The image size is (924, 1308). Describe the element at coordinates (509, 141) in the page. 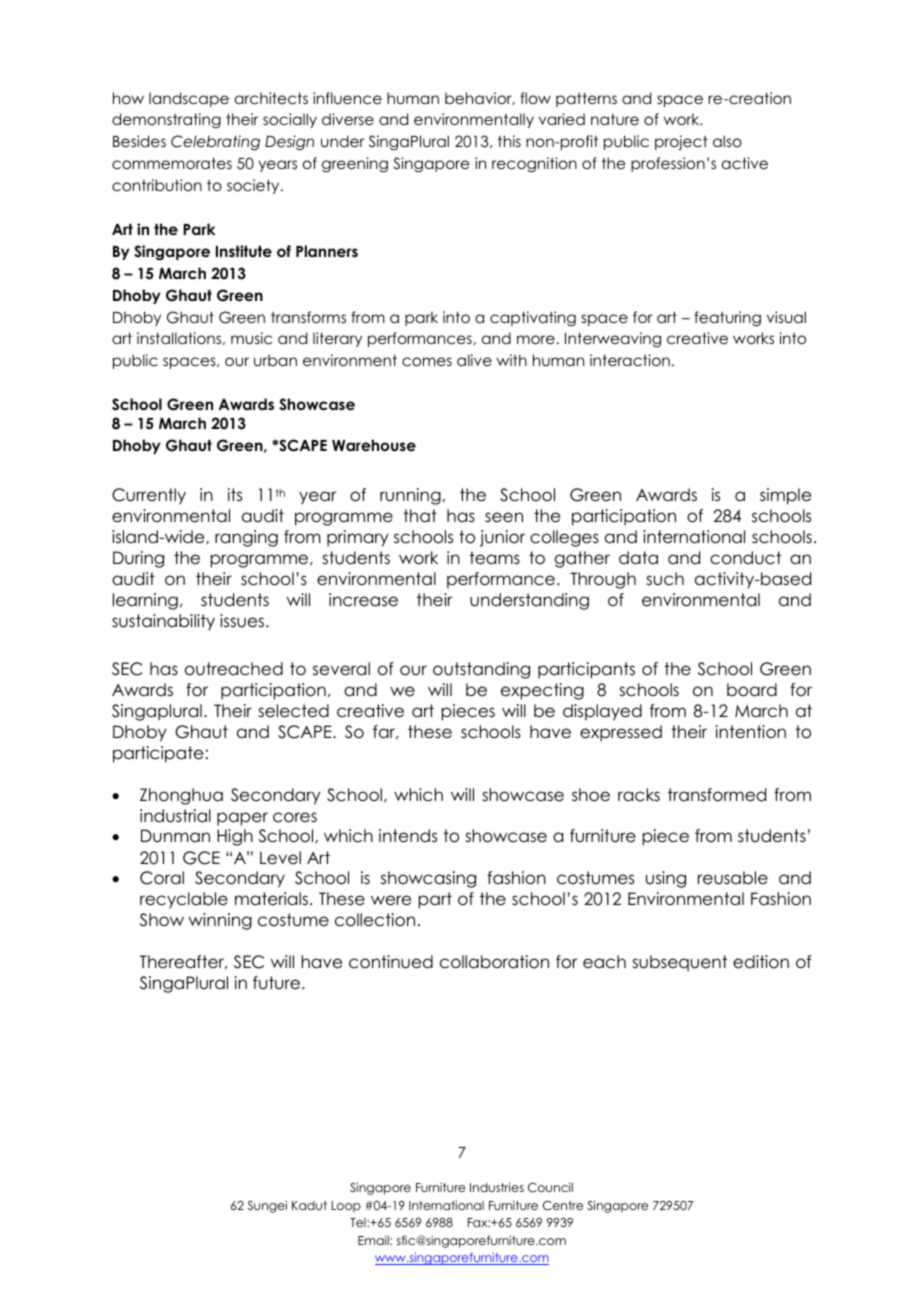

I see `this` at that location.
